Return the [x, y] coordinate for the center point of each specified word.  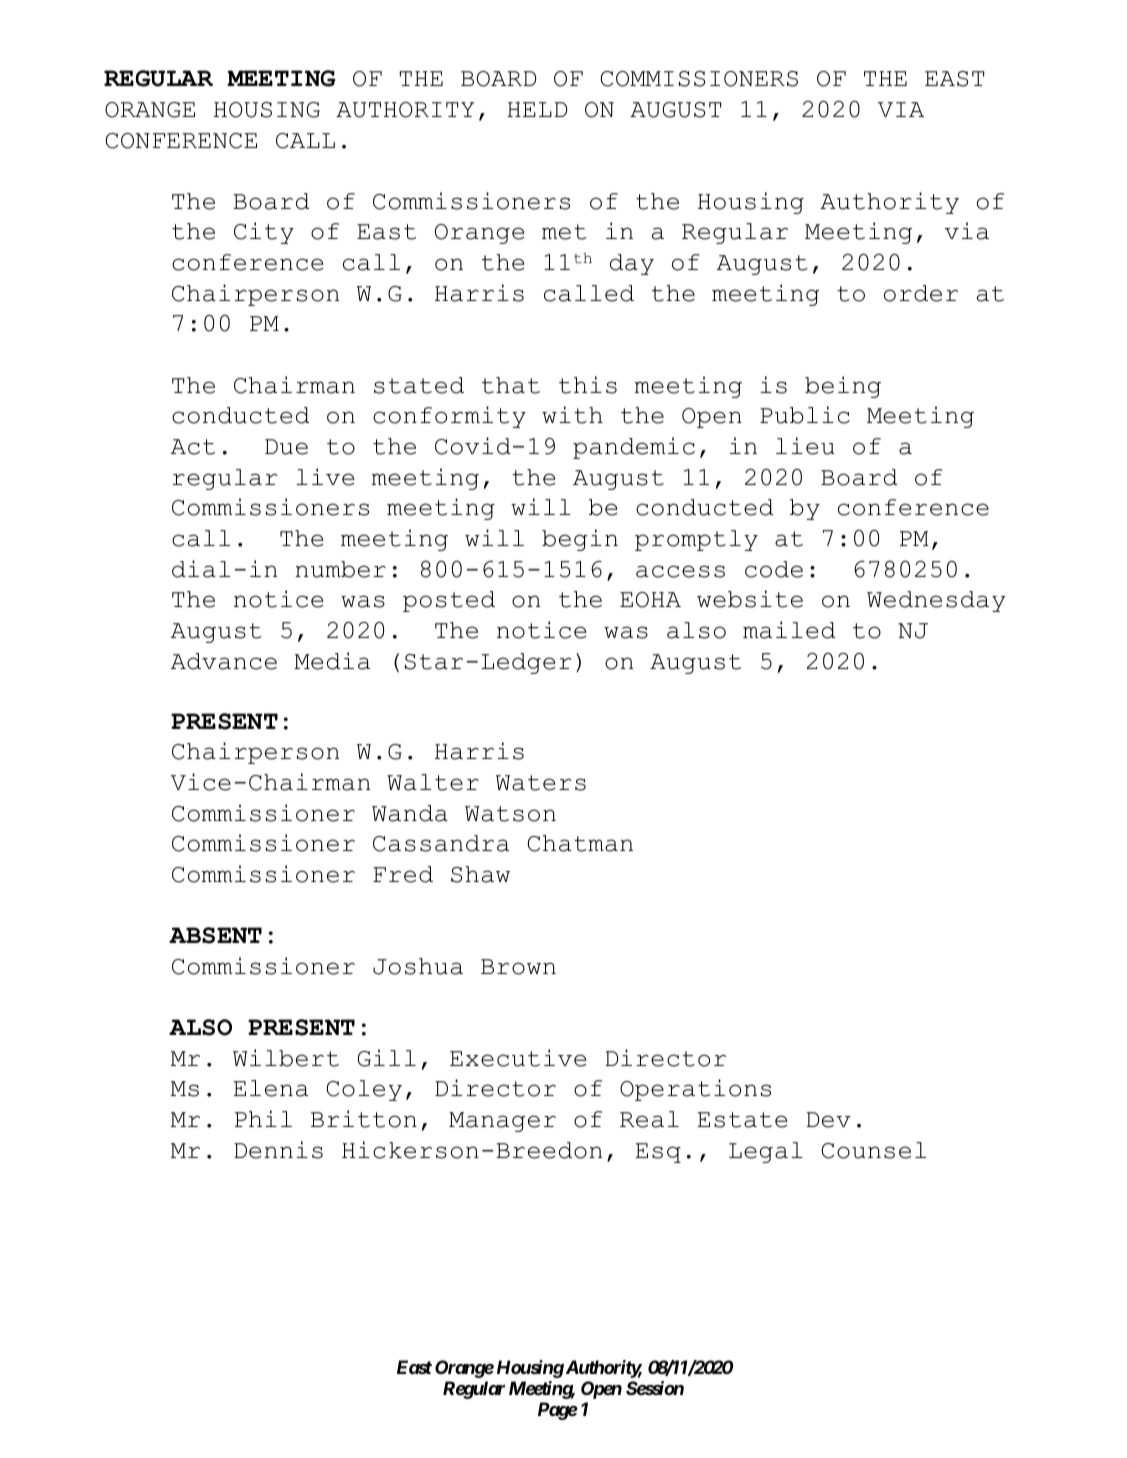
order [921, 293]
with [572, 415]
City [264, 233]
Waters [541, 783]
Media [332, 661]
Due [286, 447]
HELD [537, 109]
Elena [270, 1088]
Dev [829, 1120]
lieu [805, 446]
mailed [789, 630]
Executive [518, 1058]
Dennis [278, 1150]
